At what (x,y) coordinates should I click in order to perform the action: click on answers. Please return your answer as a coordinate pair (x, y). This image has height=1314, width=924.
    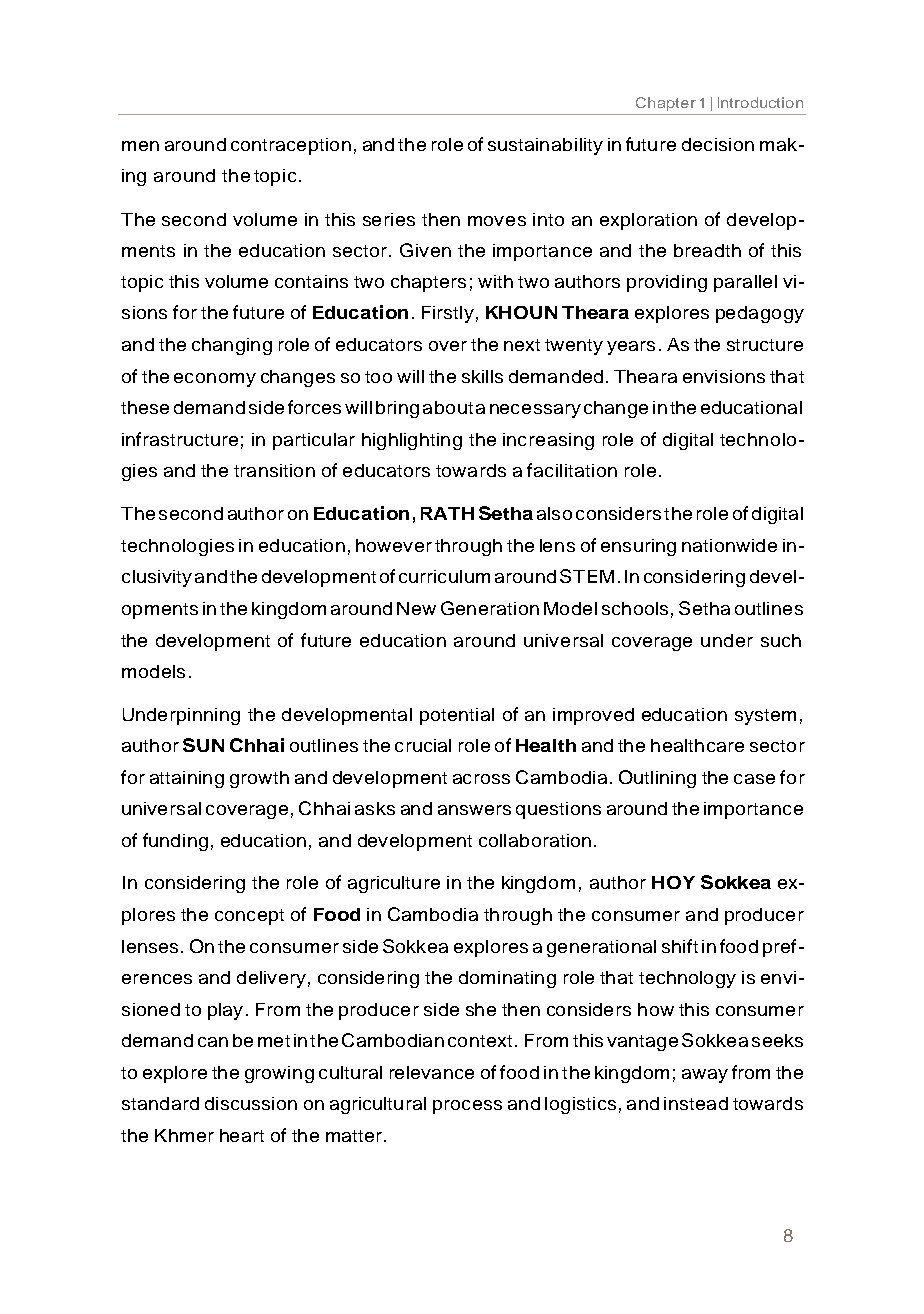
    Looking at the image, I should click on (474, 810).
